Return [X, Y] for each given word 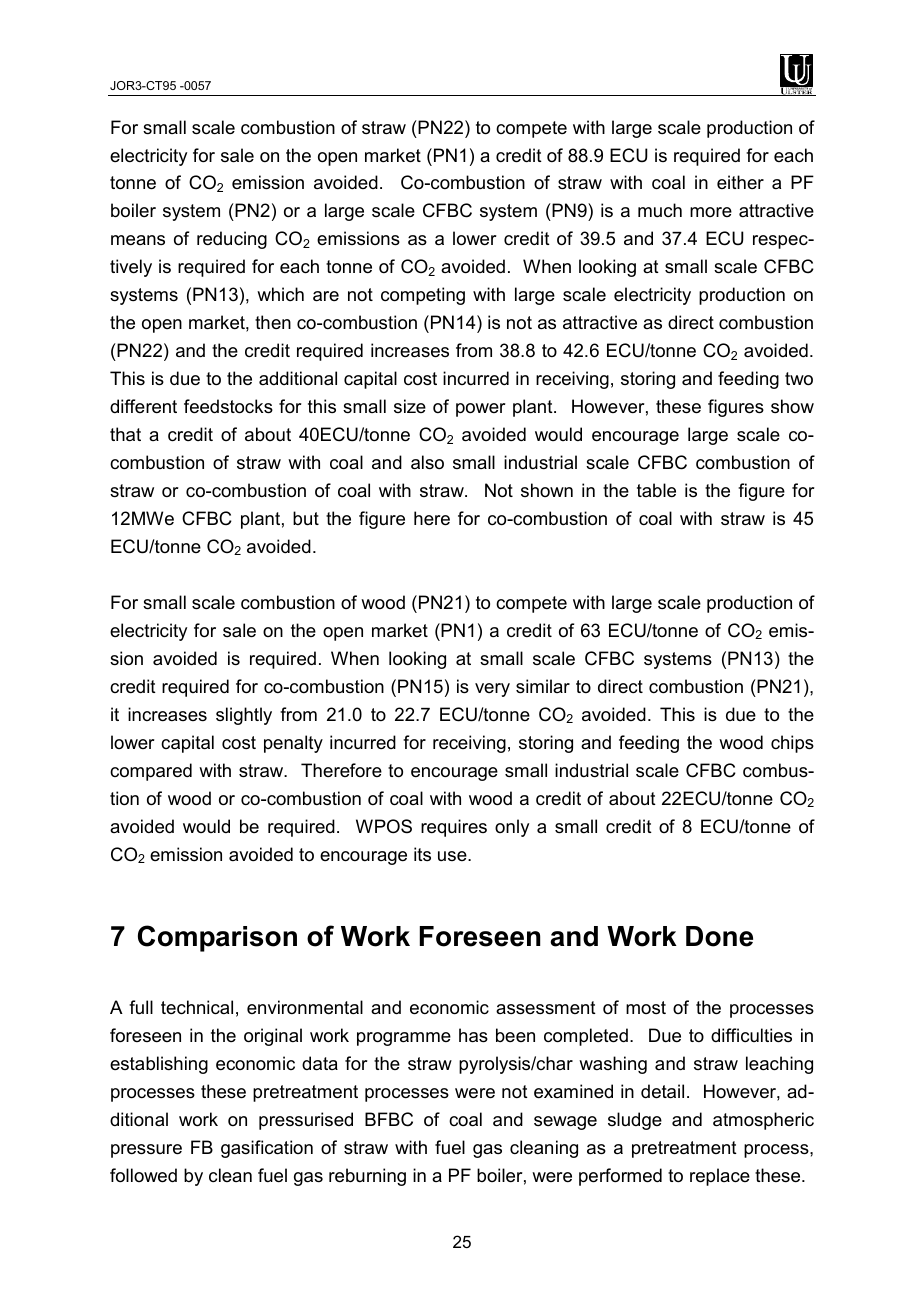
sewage [565, 1123]
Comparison [217, 938]
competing [423, 296]
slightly [244, 716]
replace [720, 1177]
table [656, 490]
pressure [146, 1151]
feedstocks [228, 406]
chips [792, 744]
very [492, 690]
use [453, 856]
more [711, 212]
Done [719, 936]
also [427, 462]
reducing [232, 240]
